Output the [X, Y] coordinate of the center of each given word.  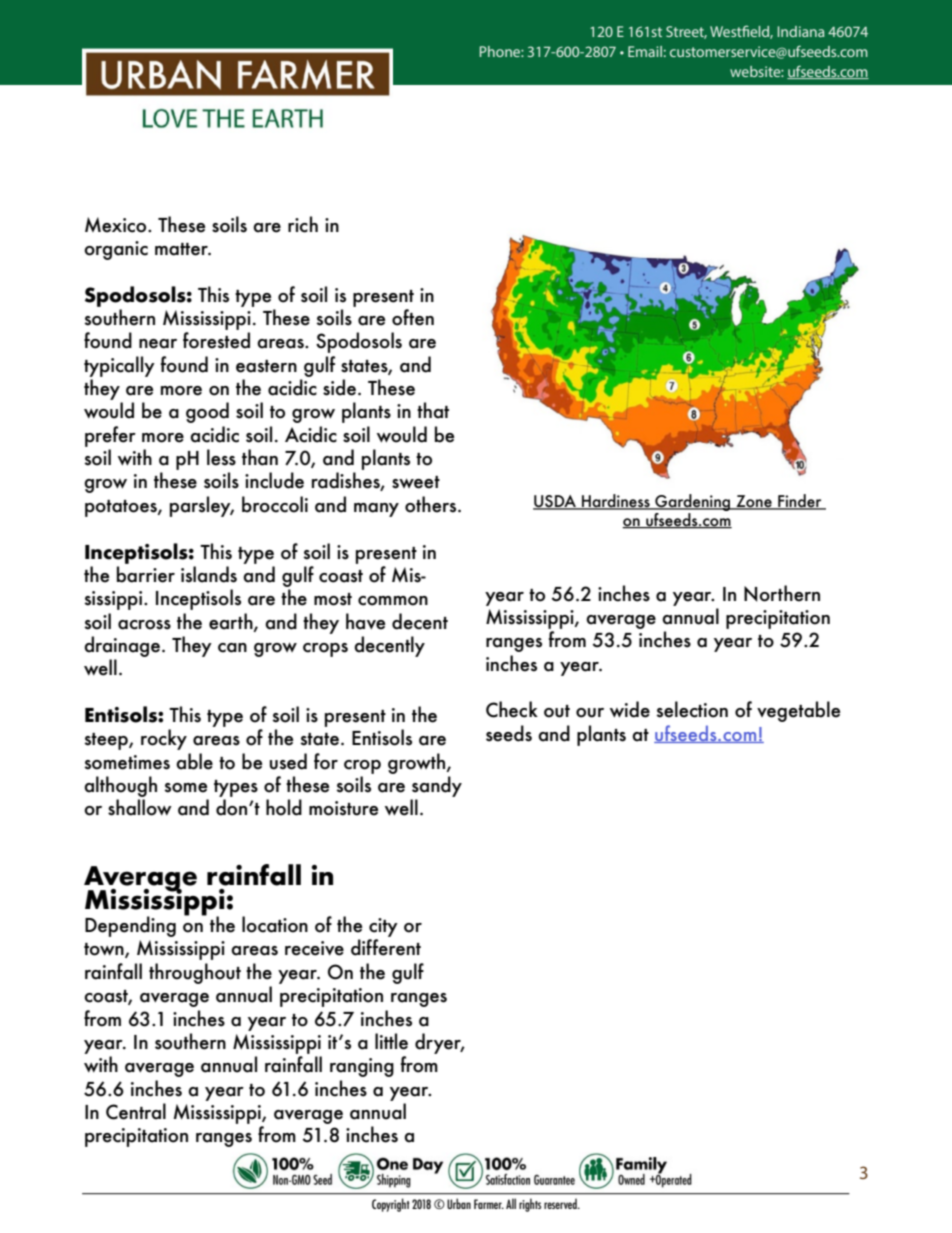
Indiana [801, 31]
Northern [782, 593]
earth [232, 622]
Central [136, 1111]
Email [645, 51]
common [393, 601]
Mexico [117, 225]
